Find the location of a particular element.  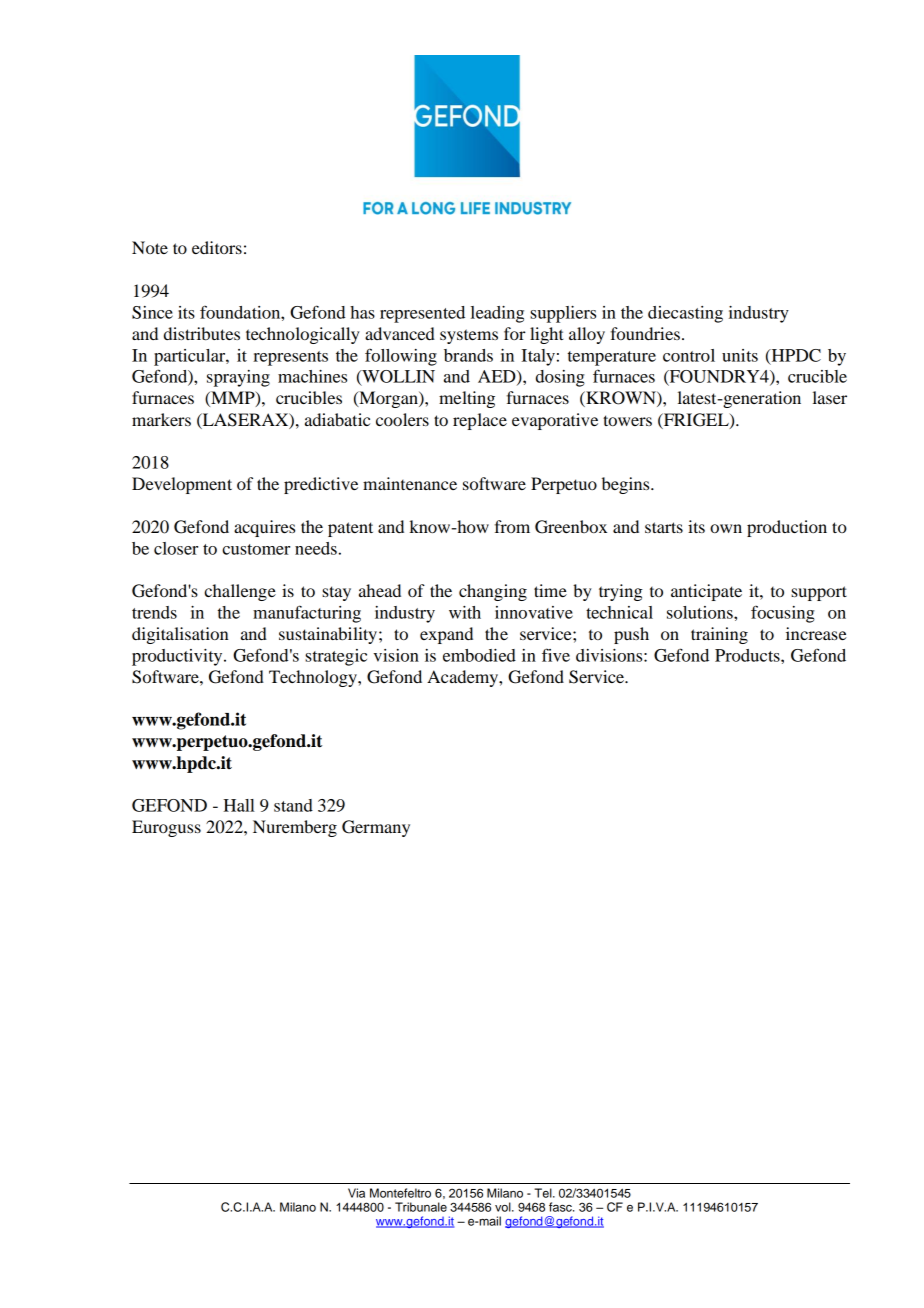

Via is located at coordinates (356, 1193).
